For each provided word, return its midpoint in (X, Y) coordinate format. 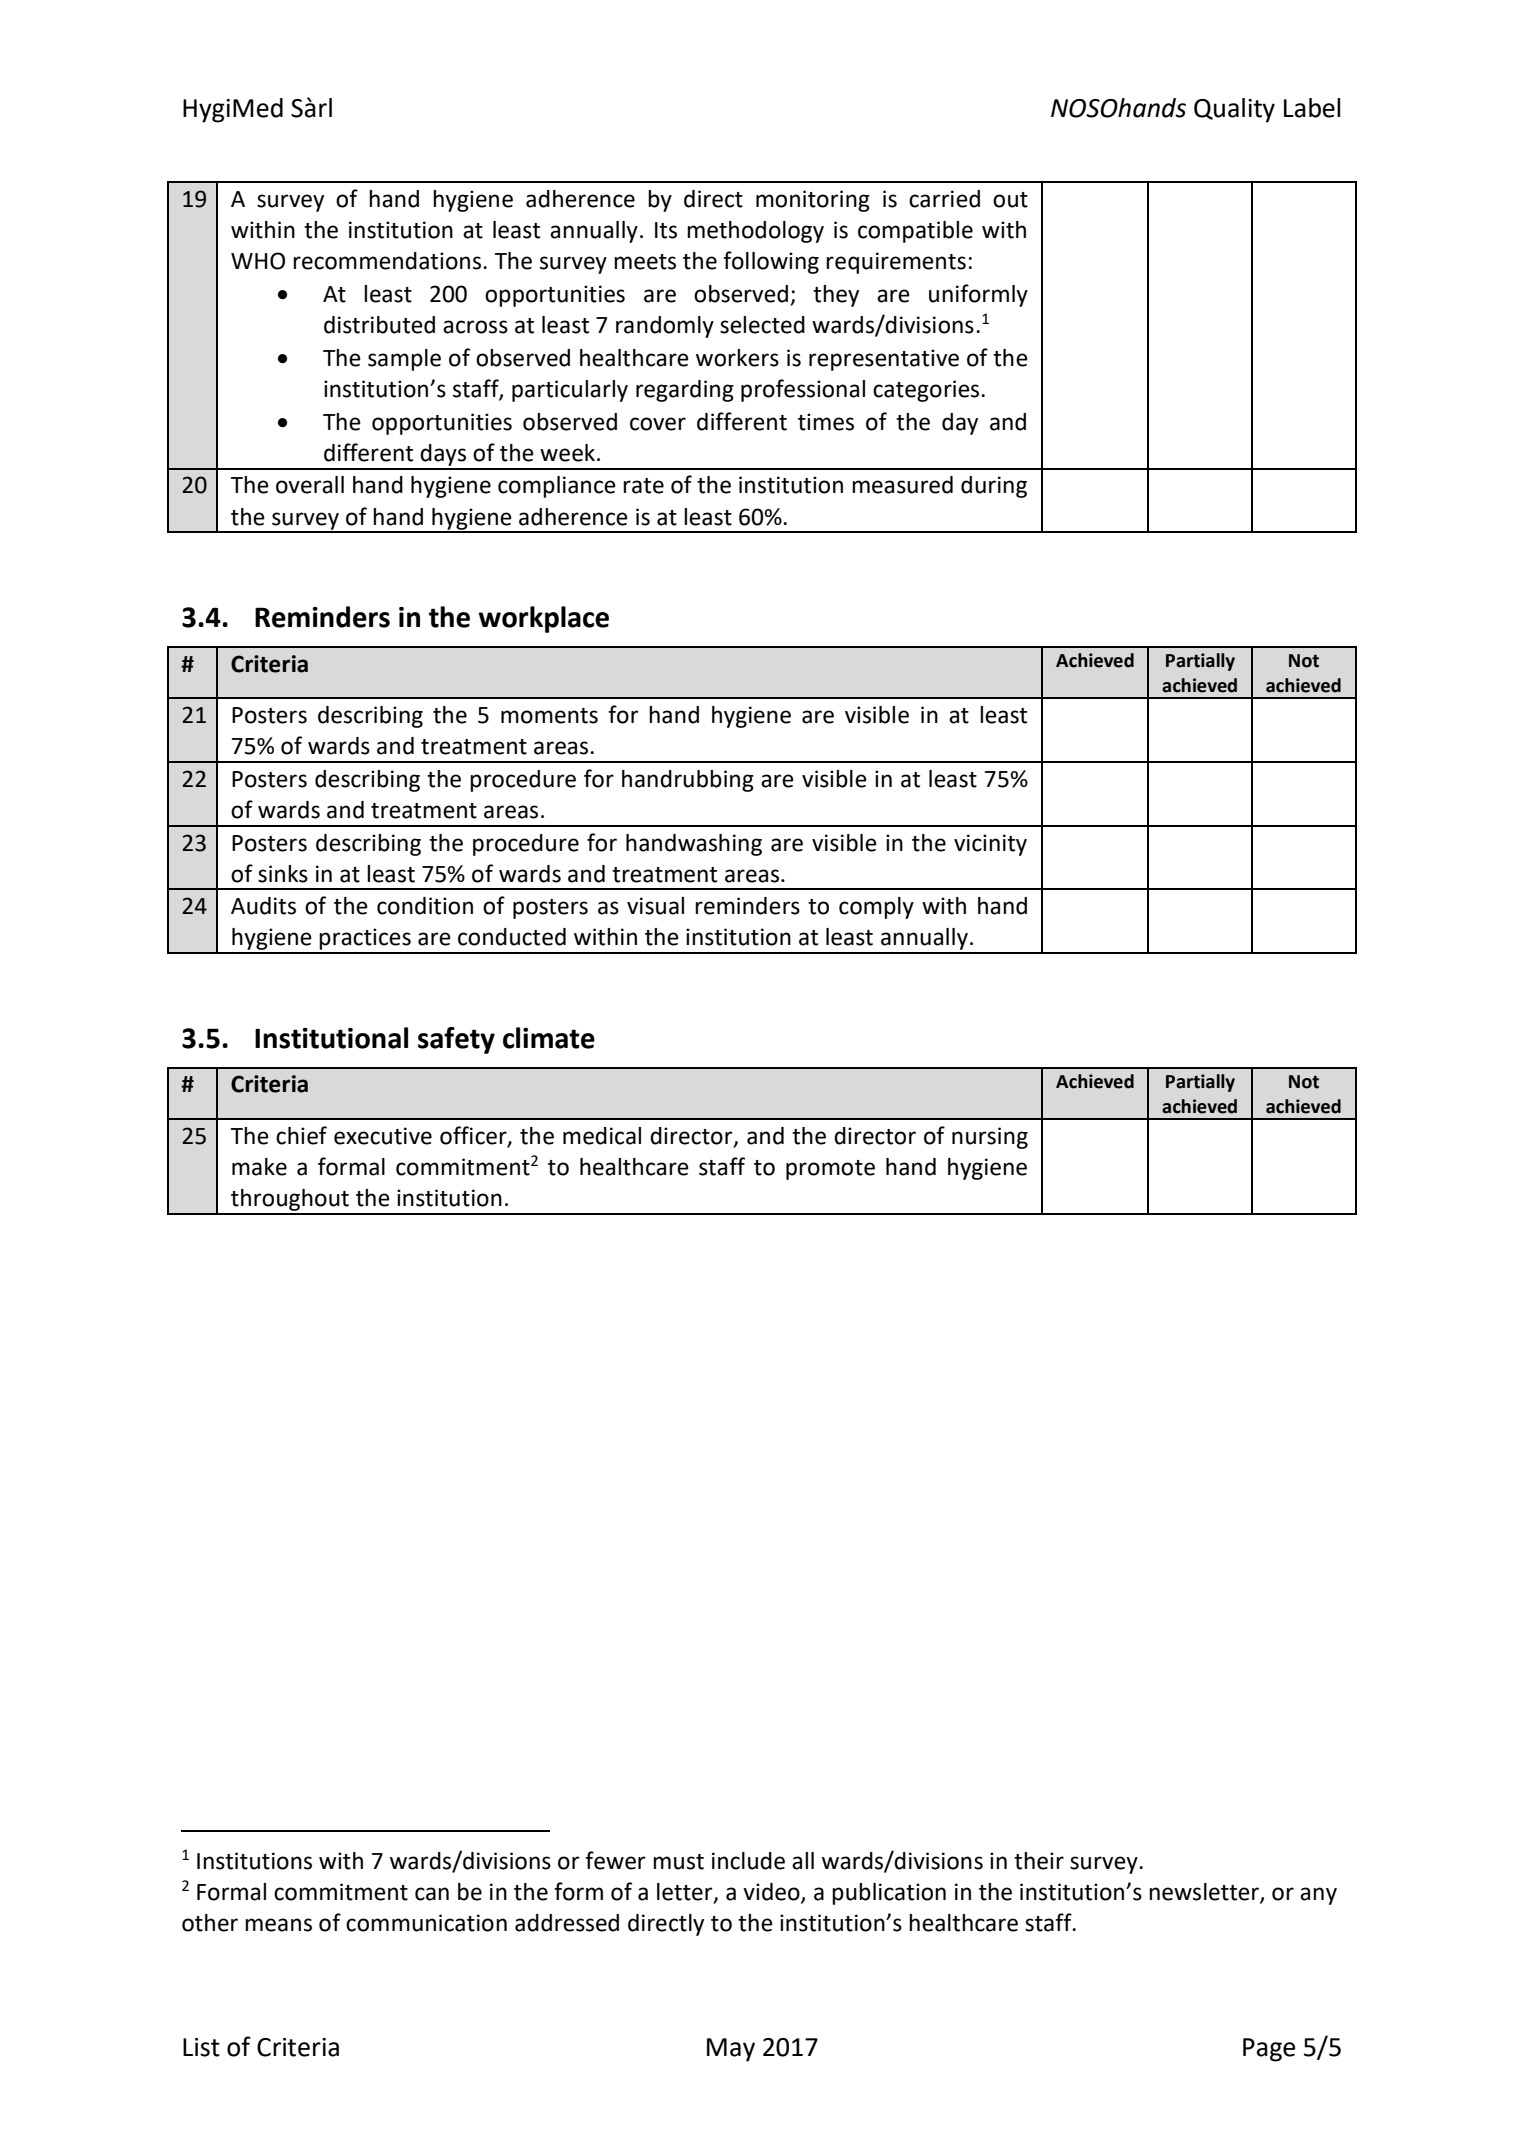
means (278, 1925)
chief (301, 1135)
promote (830, 1170)
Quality (1234, 110)
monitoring (813, 201)
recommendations (387, 261)
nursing (990, 1138)
